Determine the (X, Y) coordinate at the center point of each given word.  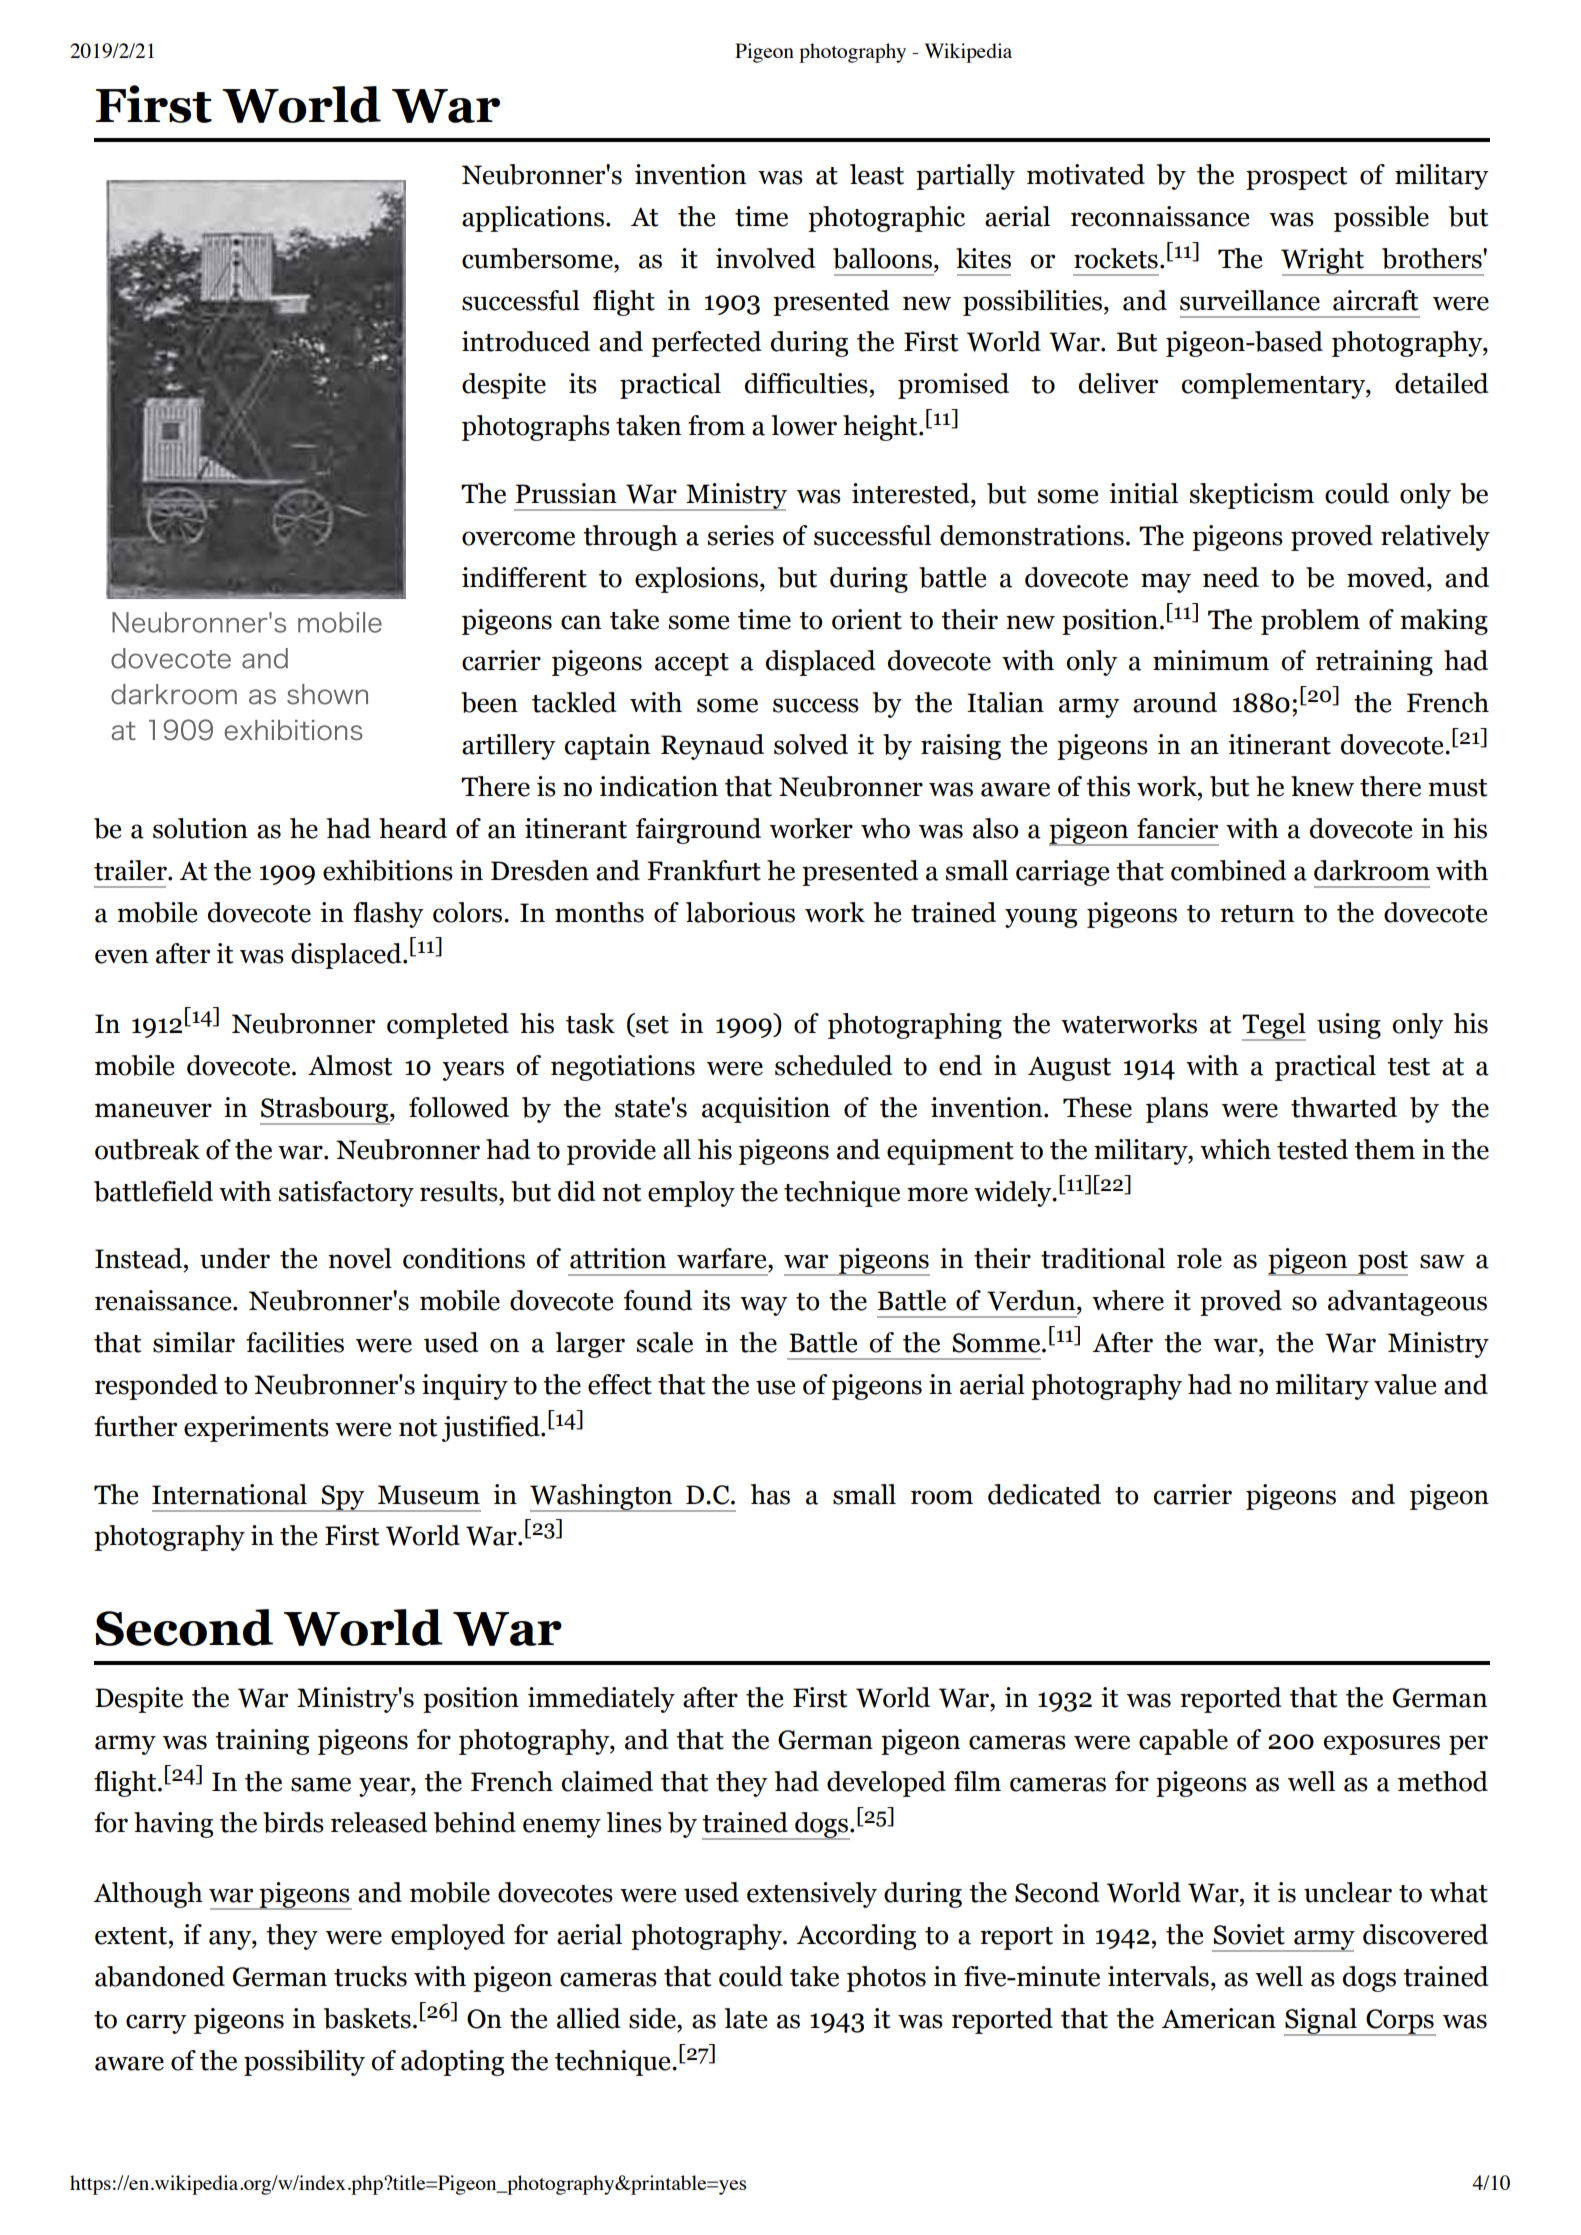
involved (766, 258)
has (770, 1494)
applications (533, 219)
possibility (304, 2063)
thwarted (1344, 1107)
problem (1310, 622)
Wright (1323, 262)
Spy (343, 1498)
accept (692, 664)
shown (327, 694)
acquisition (766, 1110)
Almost (350, 1065)
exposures (1382, 1745)
